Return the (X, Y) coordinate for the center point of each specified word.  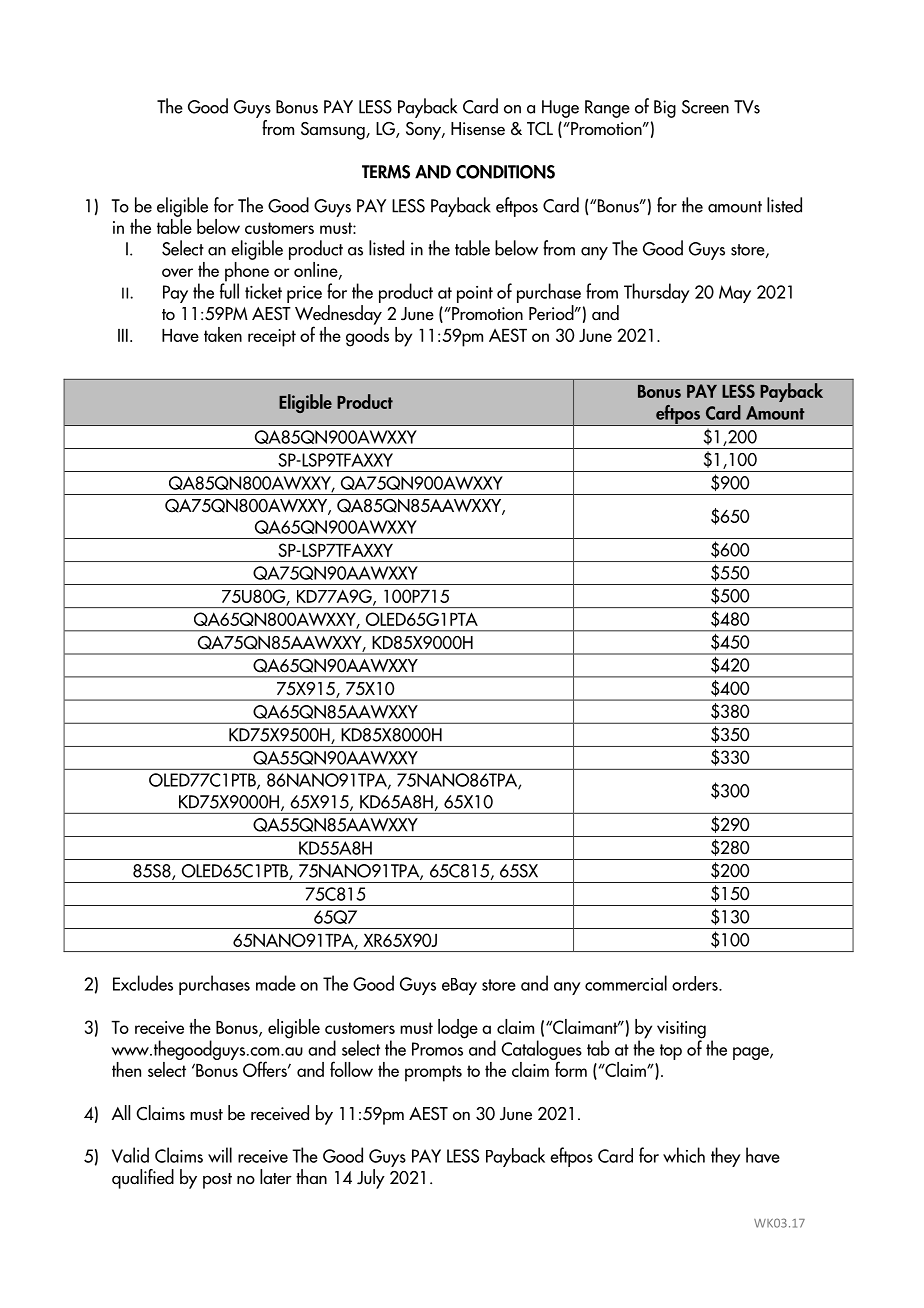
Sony (424, 131)
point (475, 294)
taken (223, 334)
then (126, 1069)
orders (696, 983)
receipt (272, 338)
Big (665, 109)
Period (552, 313)
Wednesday (338, 316)
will (220, 1155)
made (276, 983)
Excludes (143, 983)
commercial (626, 983)
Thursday (657, 293)
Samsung (334, 131)
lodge (458, 1029)
